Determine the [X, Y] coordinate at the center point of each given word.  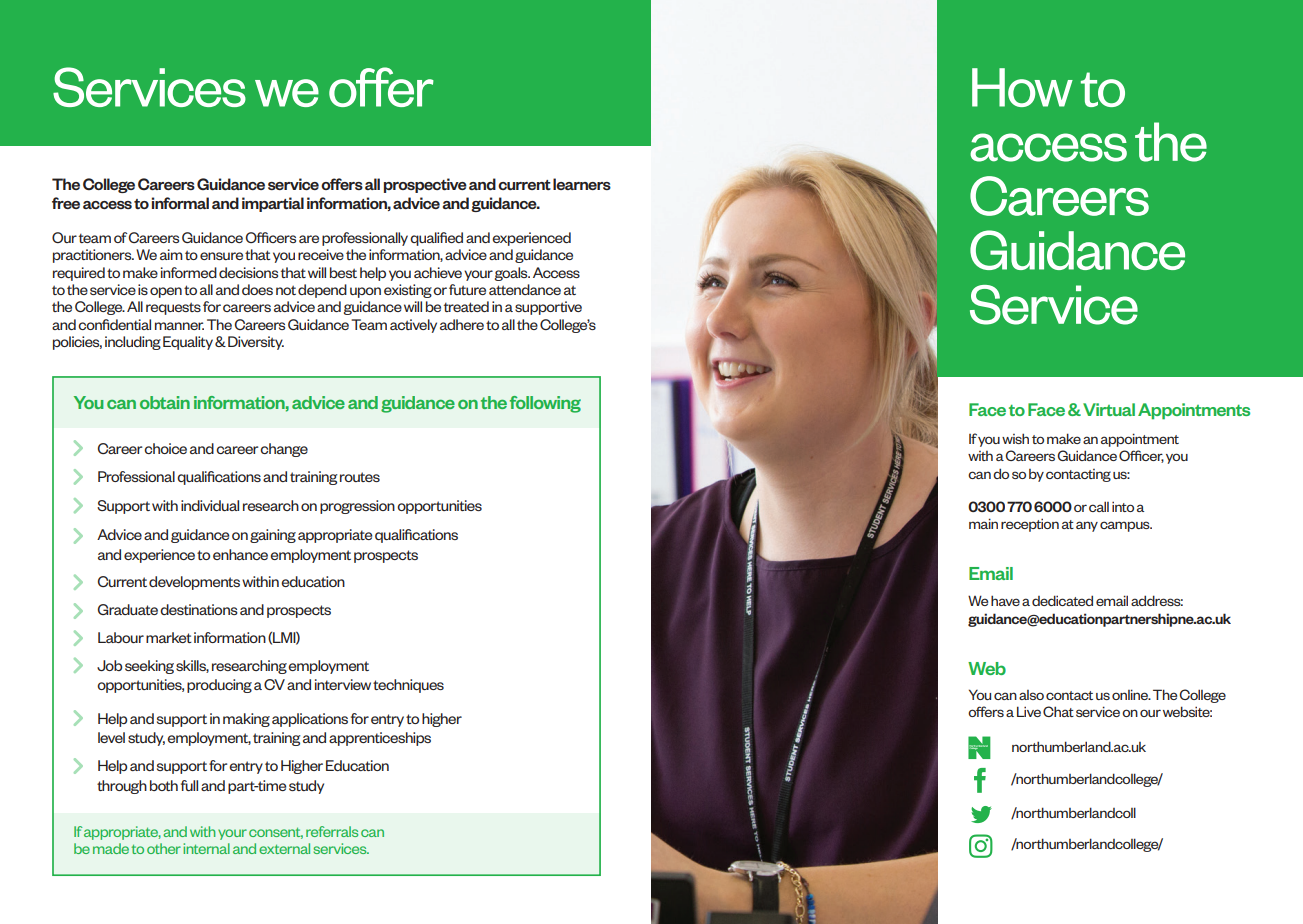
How [1022, 87]
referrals [332, 831]
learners [582, 184]
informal [180, 203]
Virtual [1109, 409]
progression [357, 507]
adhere [462, 324]
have [1005, 600]
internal [206, 848]
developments [194, 583]
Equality [188, 343]
